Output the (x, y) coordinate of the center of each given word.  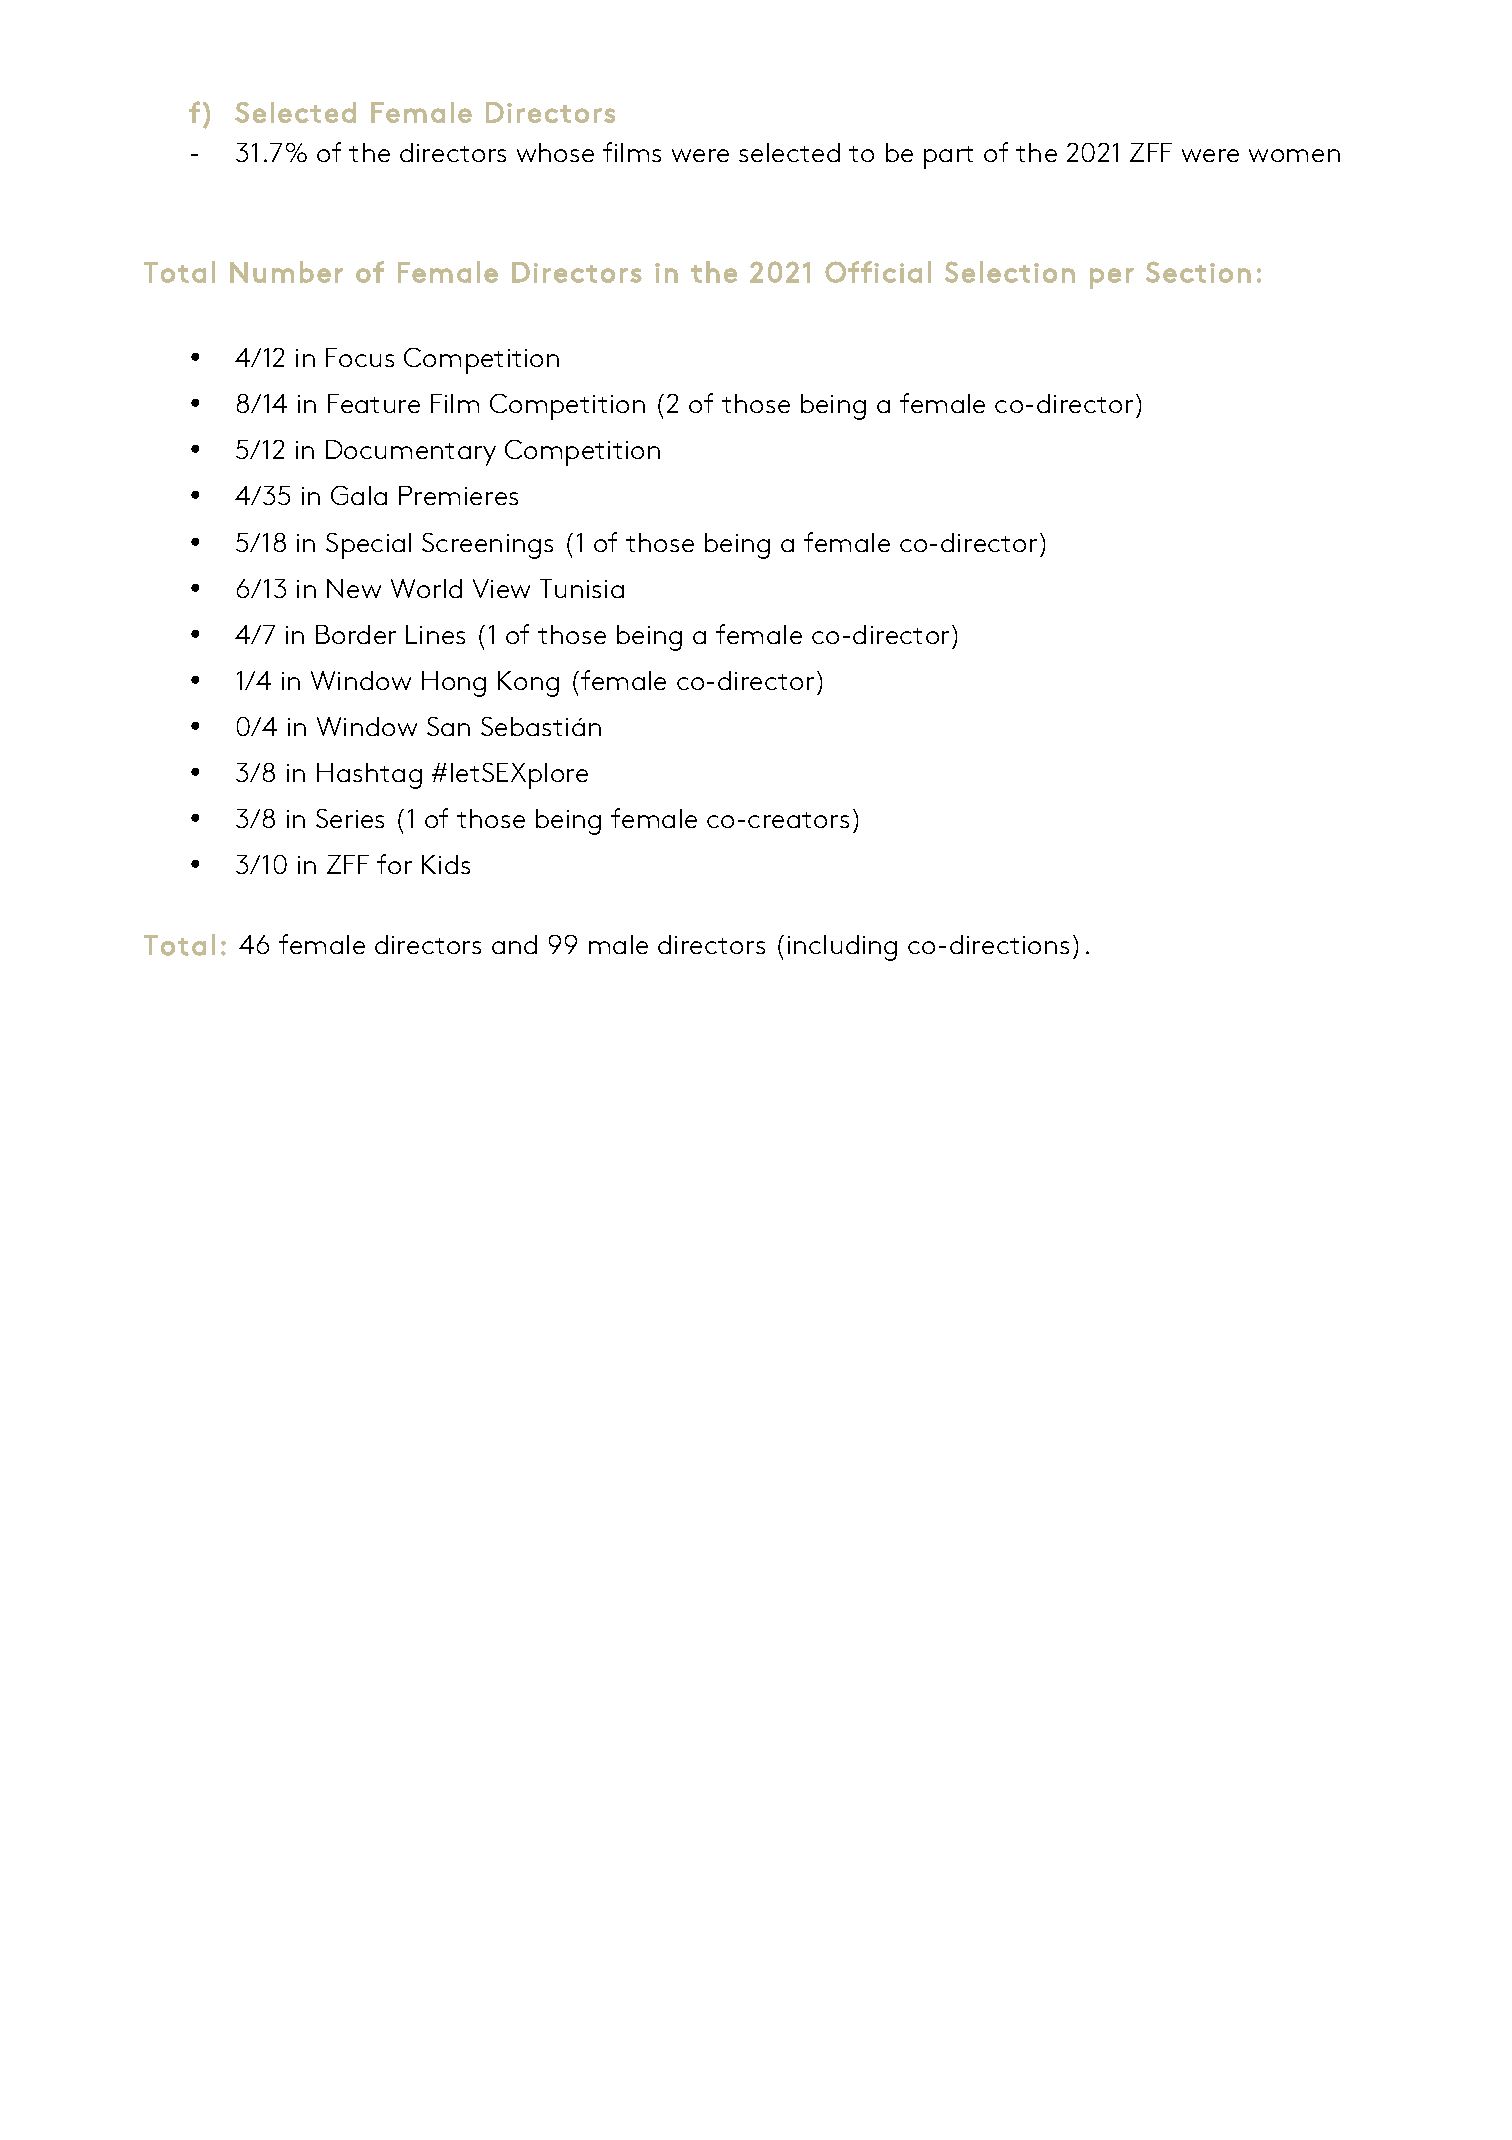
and (514, 944)
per (1112, 278)
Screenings (487, 546)
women (1294, 155)
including (842, 948)
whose (555, 152)
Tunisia (582, 588)
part (948, 157)
